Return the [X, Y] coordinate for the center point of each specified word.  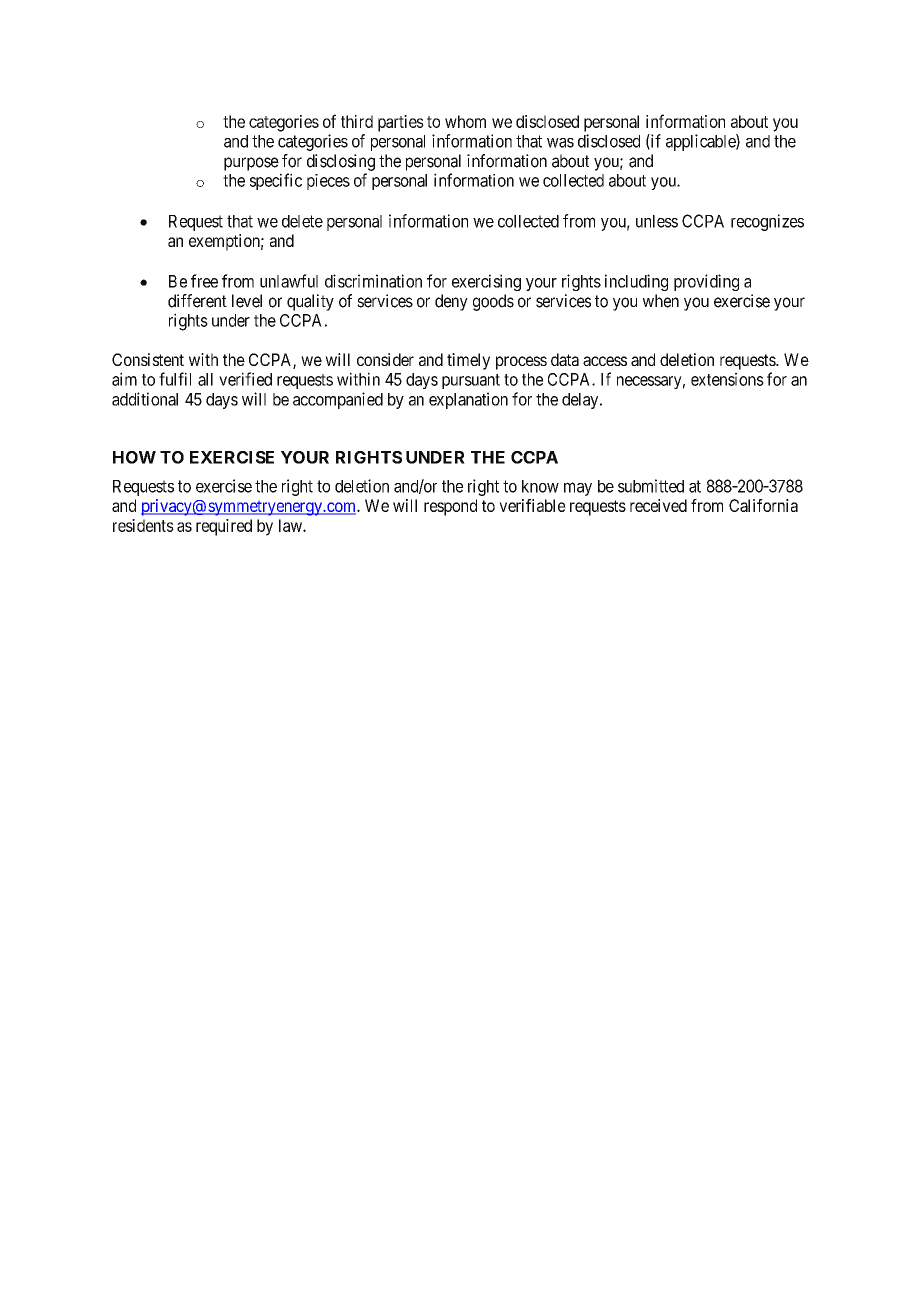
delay [581, 401]
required [224, 527]
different [197, 301]
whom [465, 121]
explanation [468, 400]
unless [657, 221]
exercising [486, 282]
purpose [251, 164]
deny [451, 302]
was [560, 143]
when [661, 301]
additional [145, 399]
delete [302, 221]
